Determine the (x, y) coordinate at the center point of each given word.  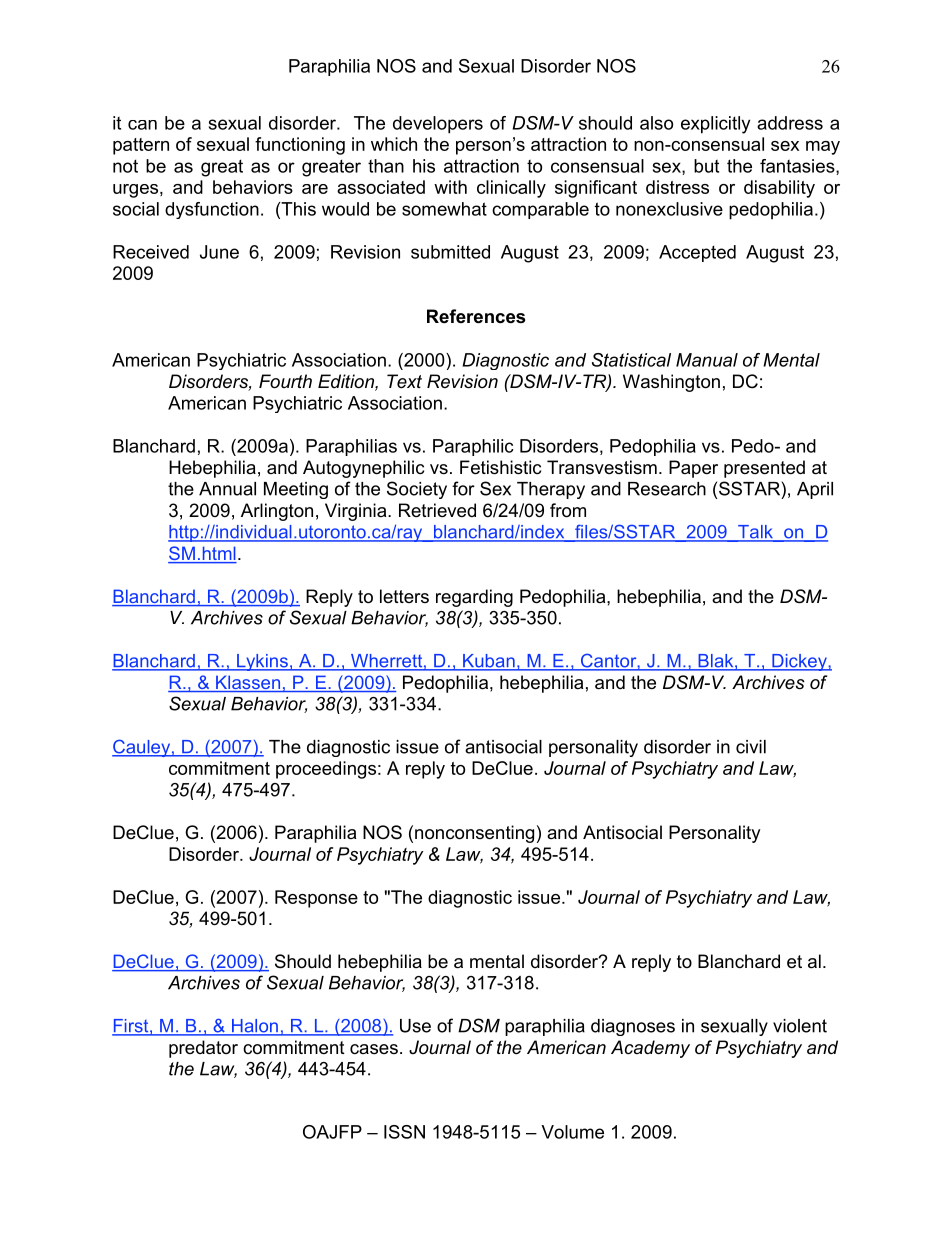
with (450, 187)
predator (203, 1049)
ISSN (404, 1132)
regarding (474, 598)
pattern (141, 146)
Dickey (799, 662)
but (706, 166)
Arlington (277, 512)
